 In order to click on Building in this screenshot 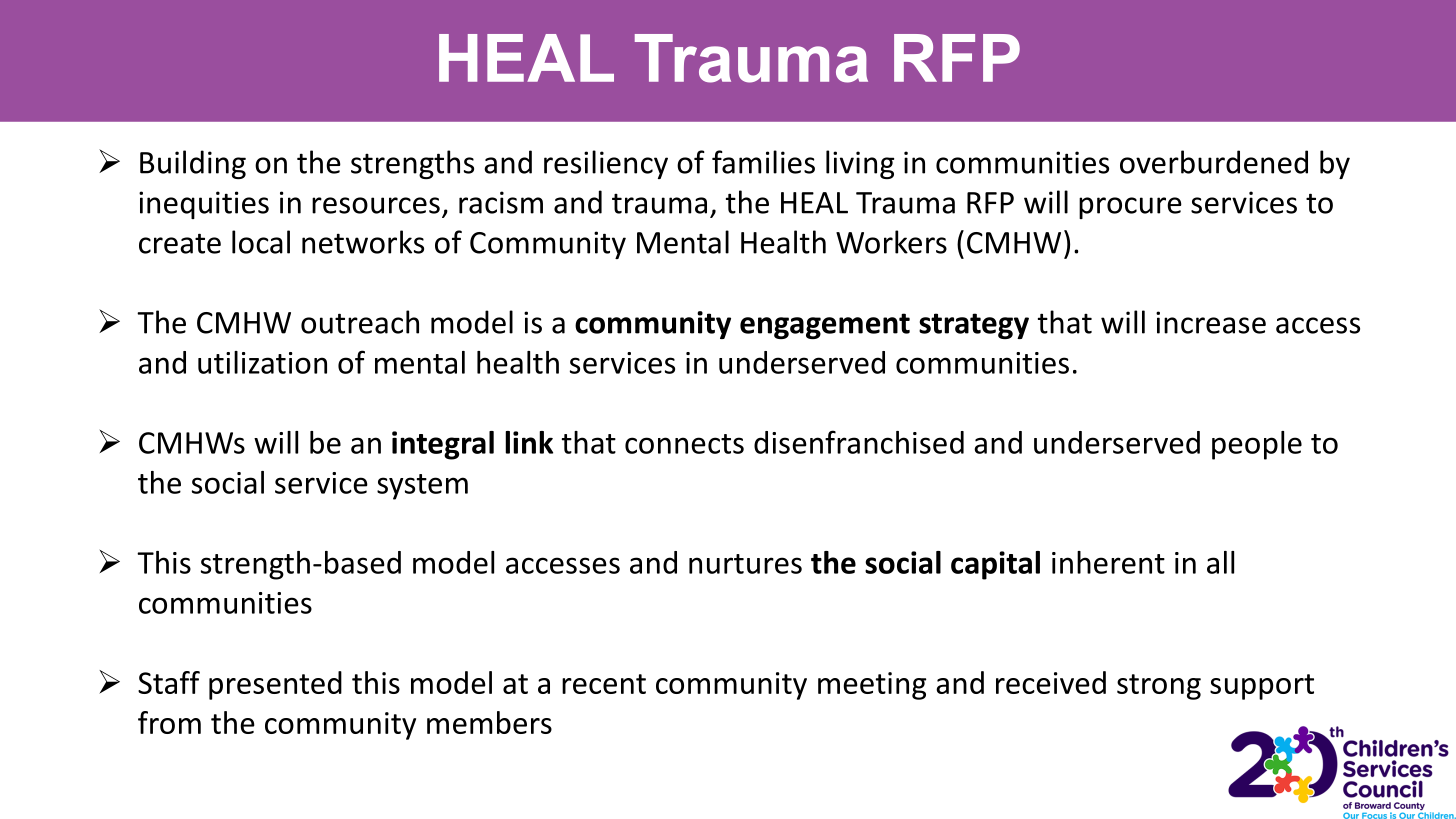, I will do `click(193, 164)`.
